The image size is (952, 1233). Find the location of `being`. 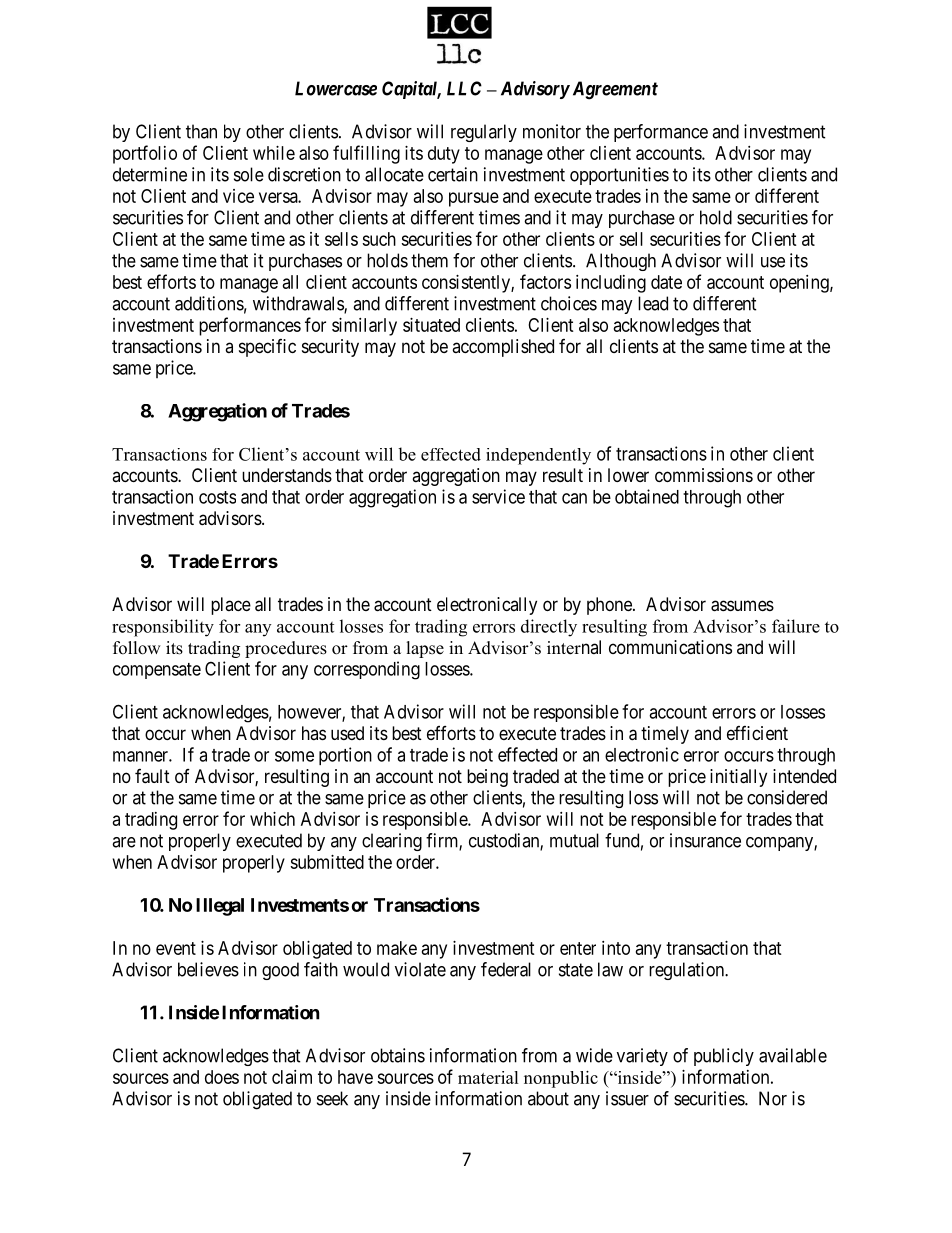

being is located at coordinates (487, 778).
